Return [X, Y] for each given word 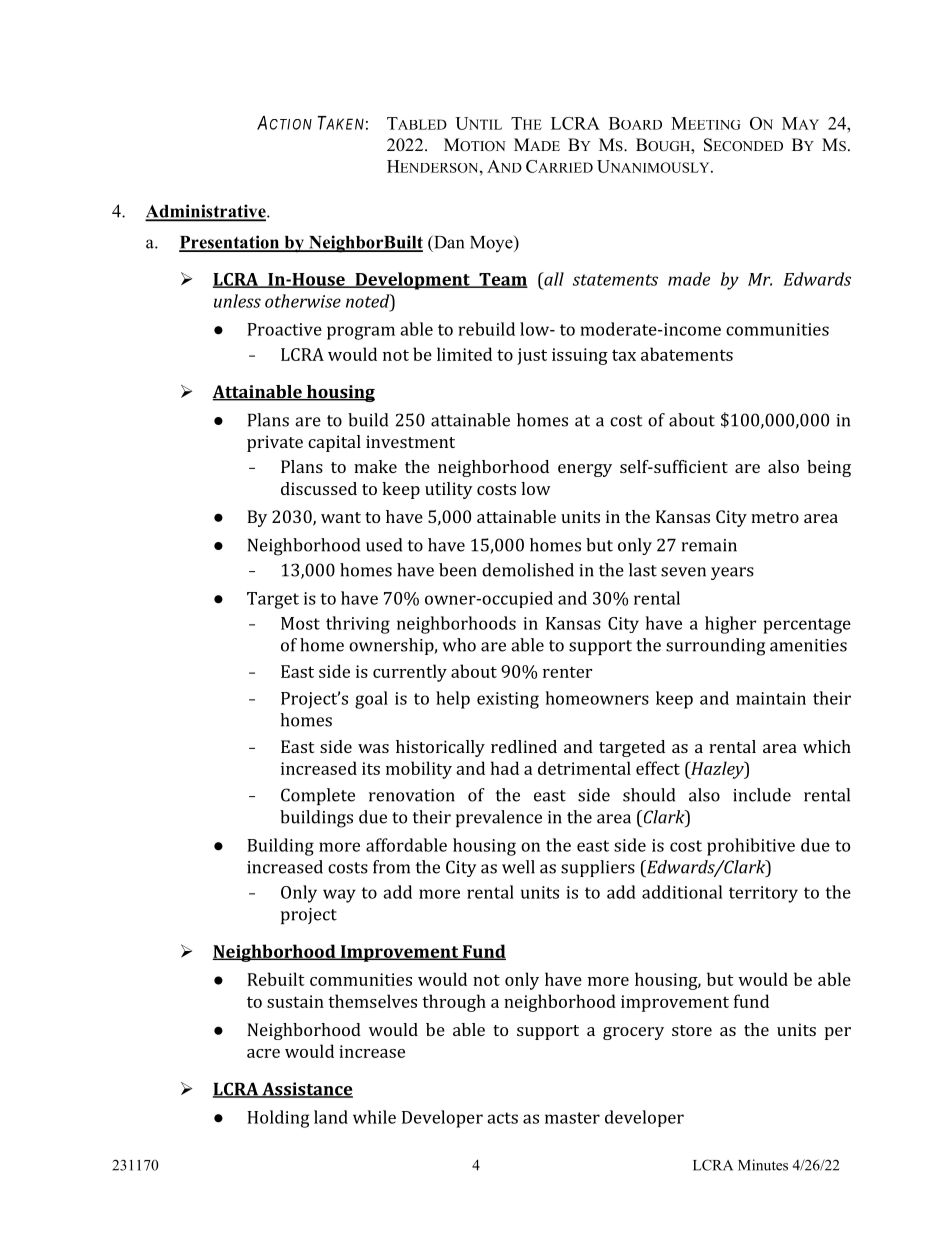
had [505, 768]
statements [615, 280]
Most [300, 623]
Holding [278, 1119]
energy [585, 470]
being [829, 468]
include [762, 795]
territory [763, 894]
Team [502, 280]
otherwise [303, 301]
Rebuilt [276, 979]
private [275, 443]
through [454, 1003]
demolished [528, 570]
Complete [318, 796]
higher [730, 625]
